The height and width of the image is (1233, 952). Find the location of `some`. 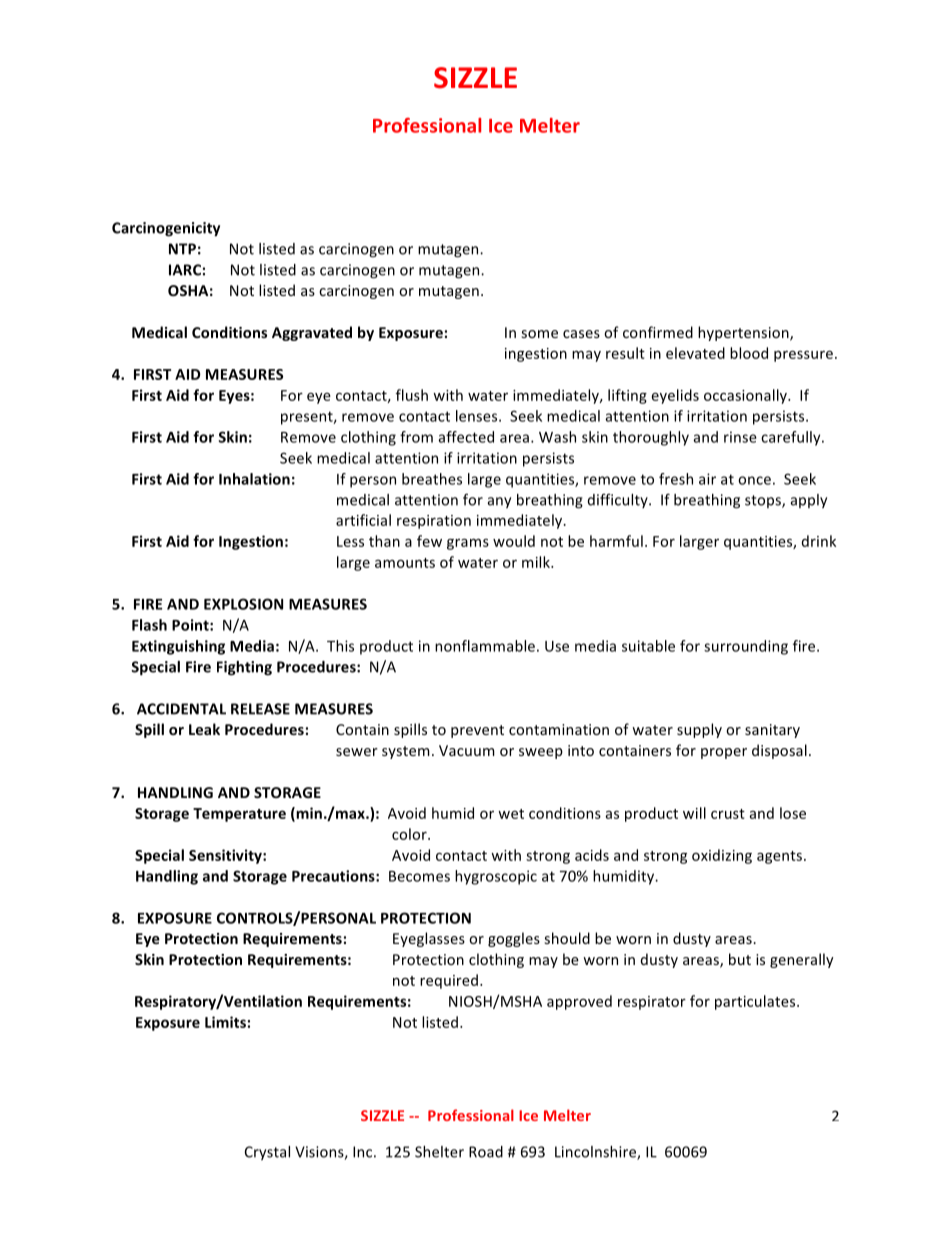

some is located at coordinates (540, 334).
